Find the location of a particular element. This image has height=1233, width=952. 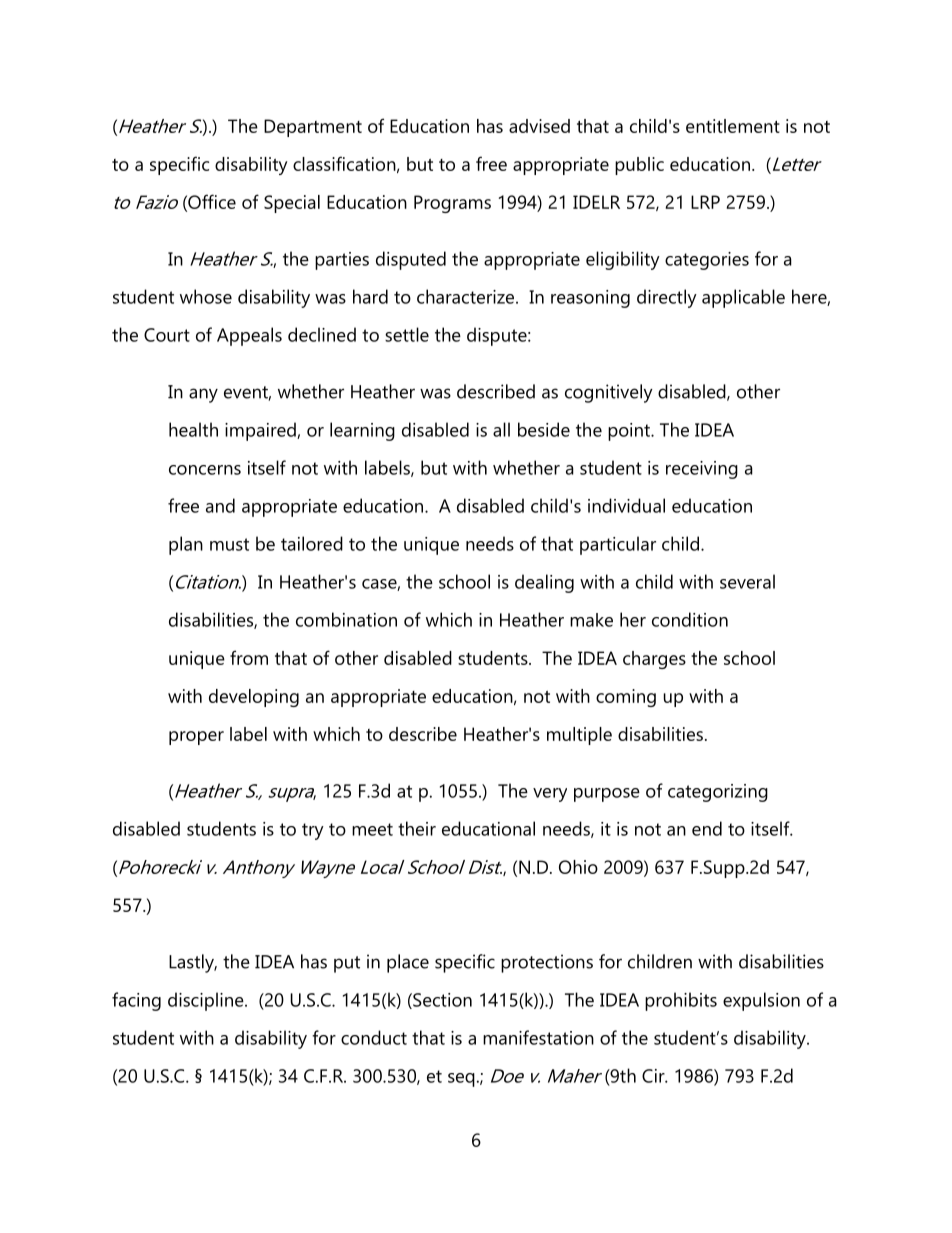

Special is located at coordinates (292, 204).
